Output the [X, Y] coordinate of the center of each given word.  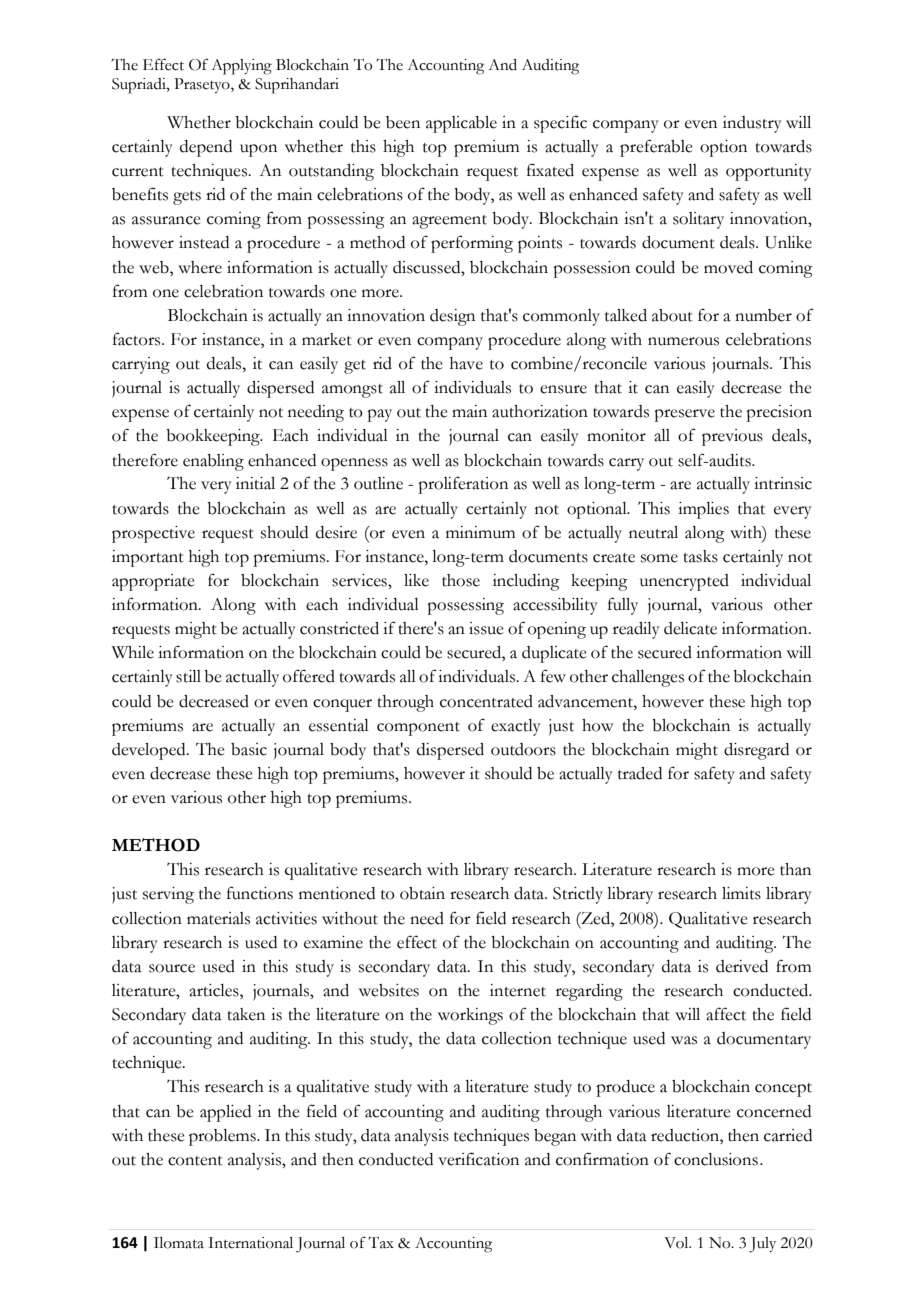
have [466, 363]
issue [486, 628]
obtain [422, 893]
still [188, 676]
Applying [241, 67]
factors [138, 339]
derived [742, 966]
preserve [684, 415]
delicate [690, 628]
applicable [461, 124]
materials [218, 918]
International [250, 1243]
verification [478, 1159]
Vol [677, 1243]
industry [752, 124]
